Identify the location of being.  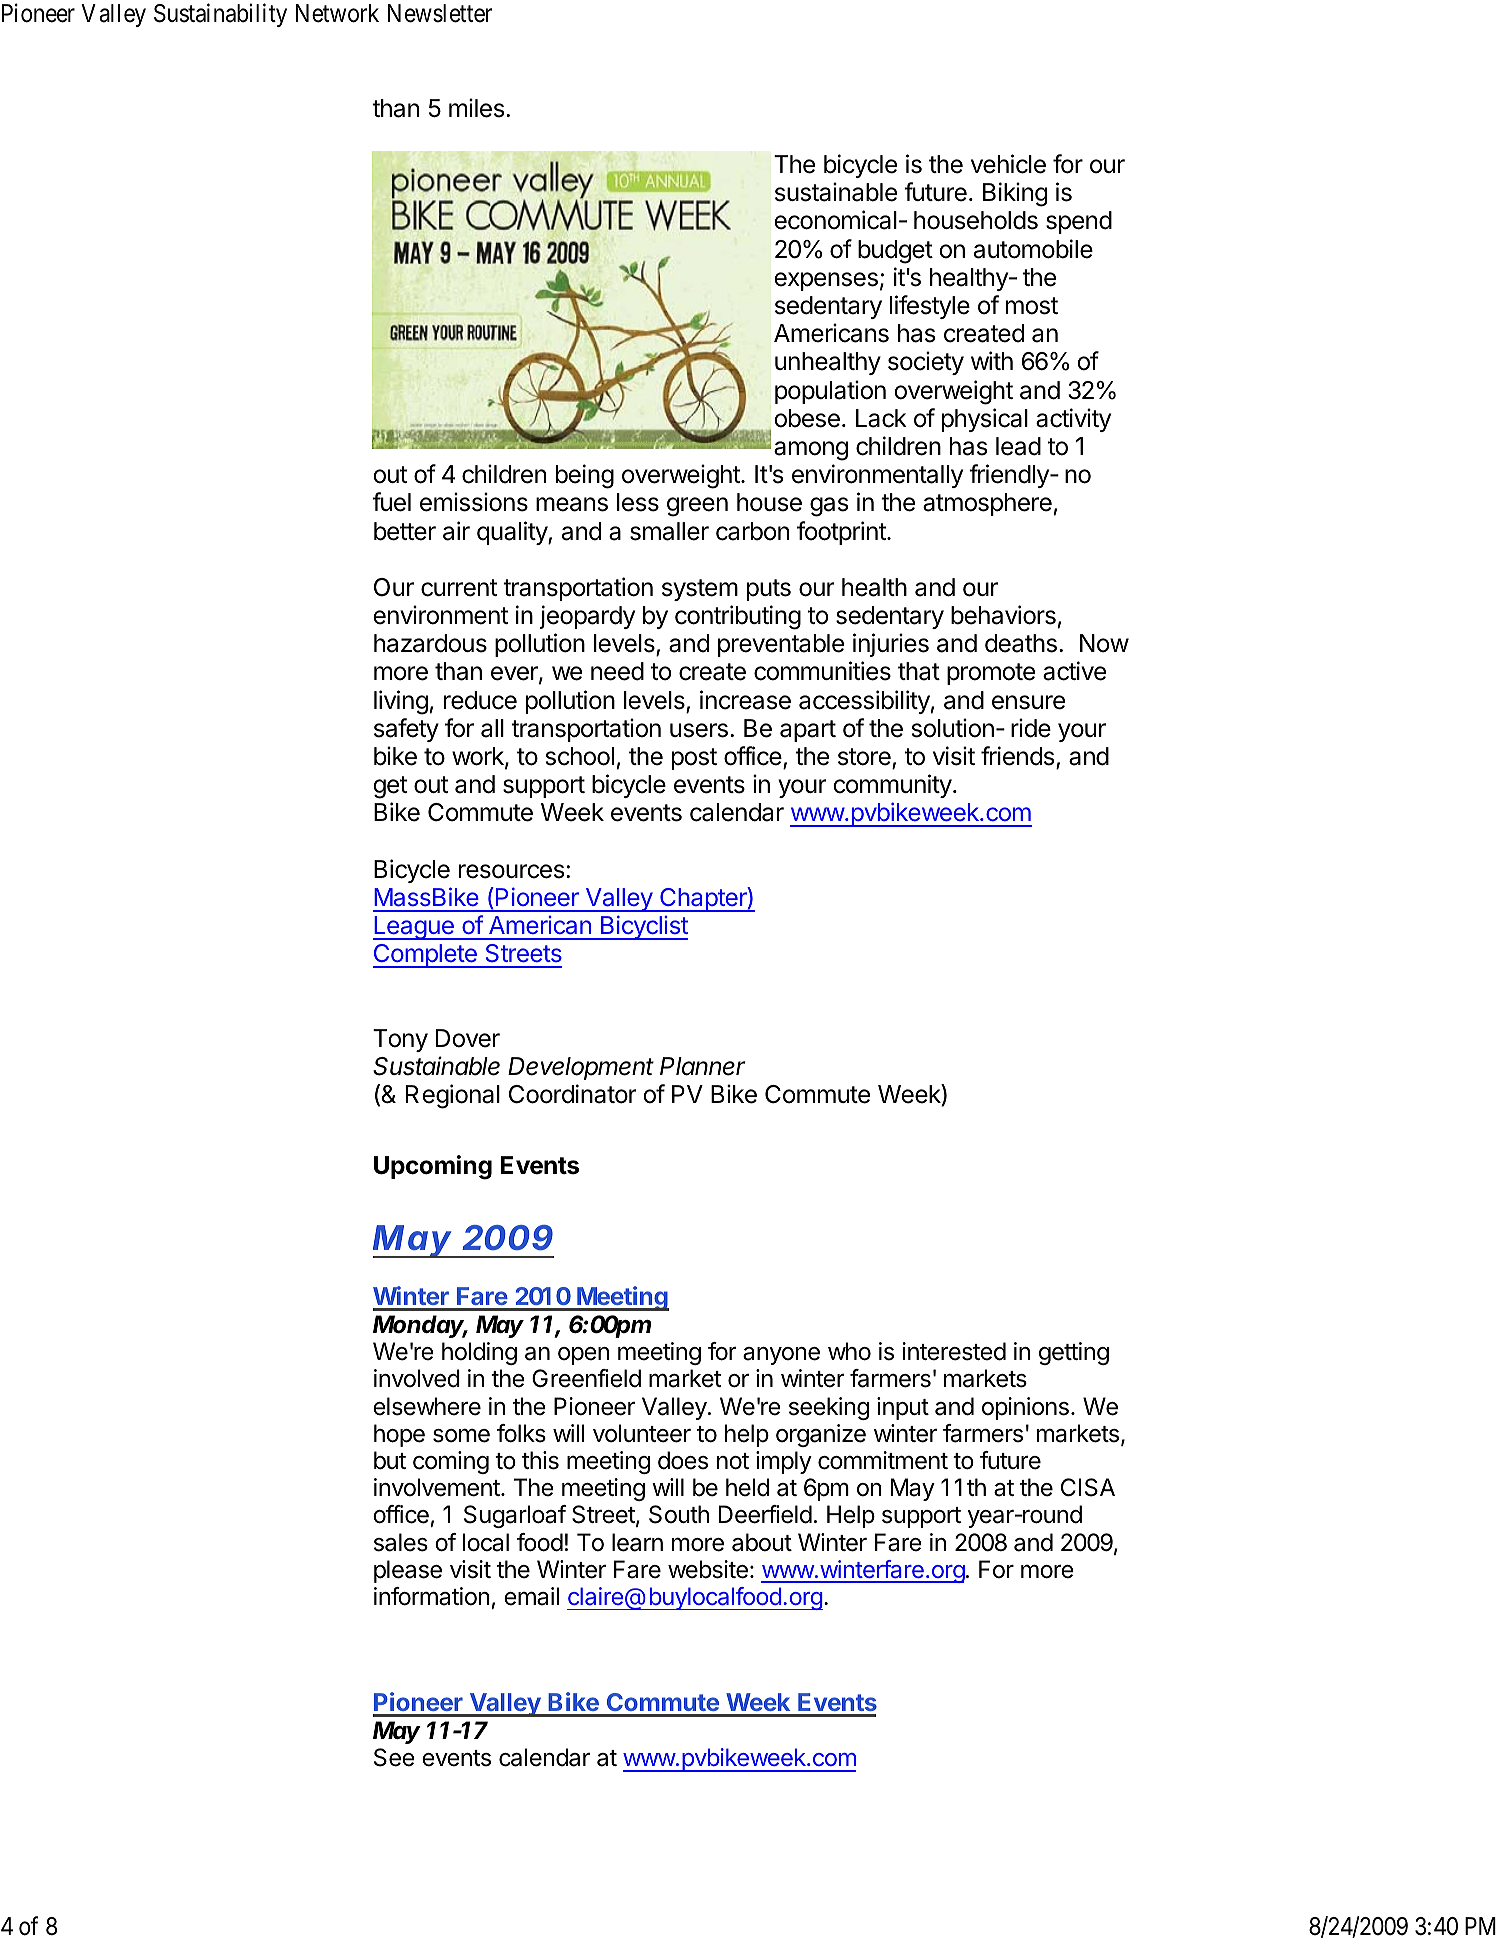
(585, 476).
